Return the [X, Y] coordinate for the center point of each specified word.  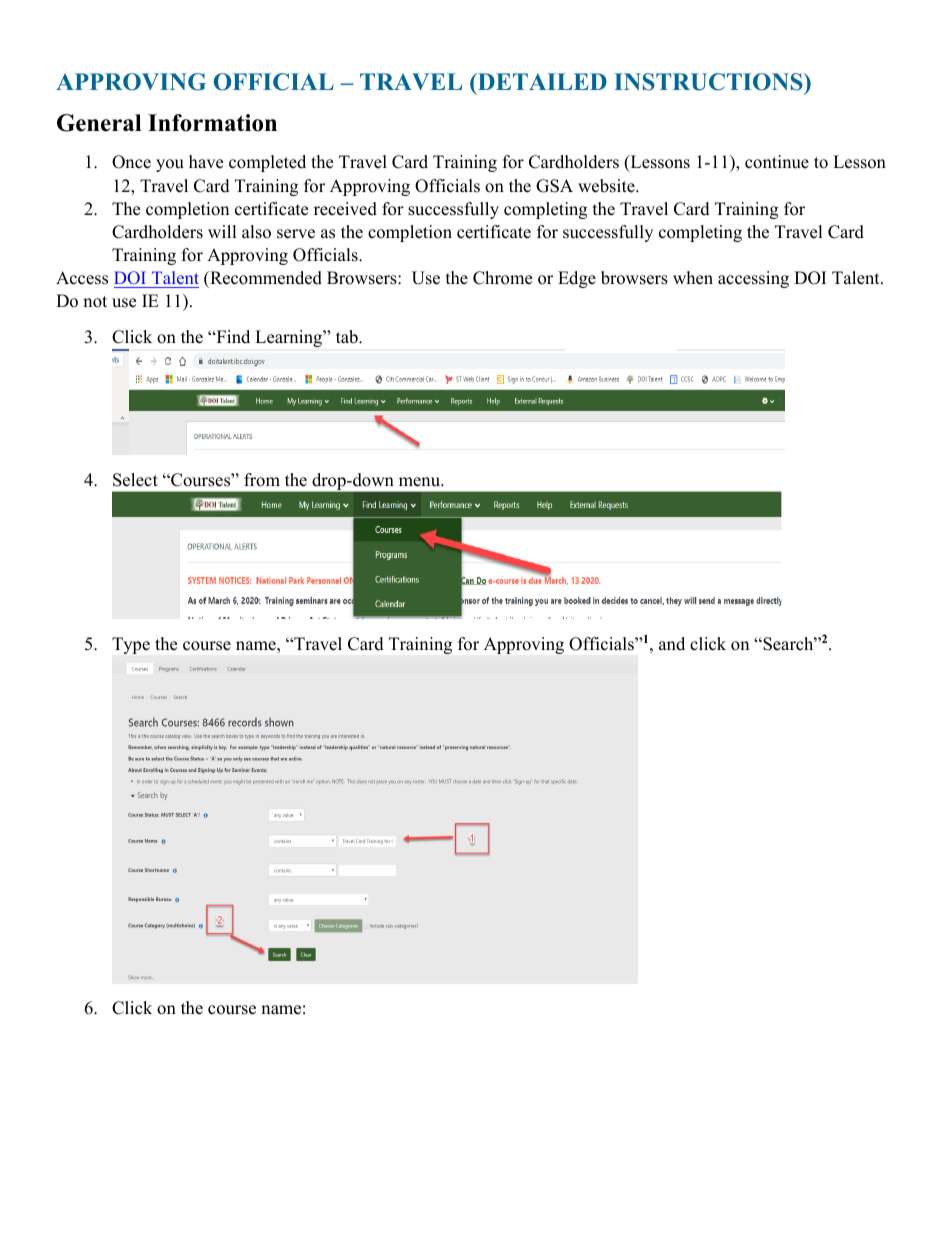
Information [212, 123]
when [693, 278]
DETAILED [541, 81]
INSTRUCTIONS [709, 83]
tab [348, 337]
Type [131, 645]
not [95, 302]
